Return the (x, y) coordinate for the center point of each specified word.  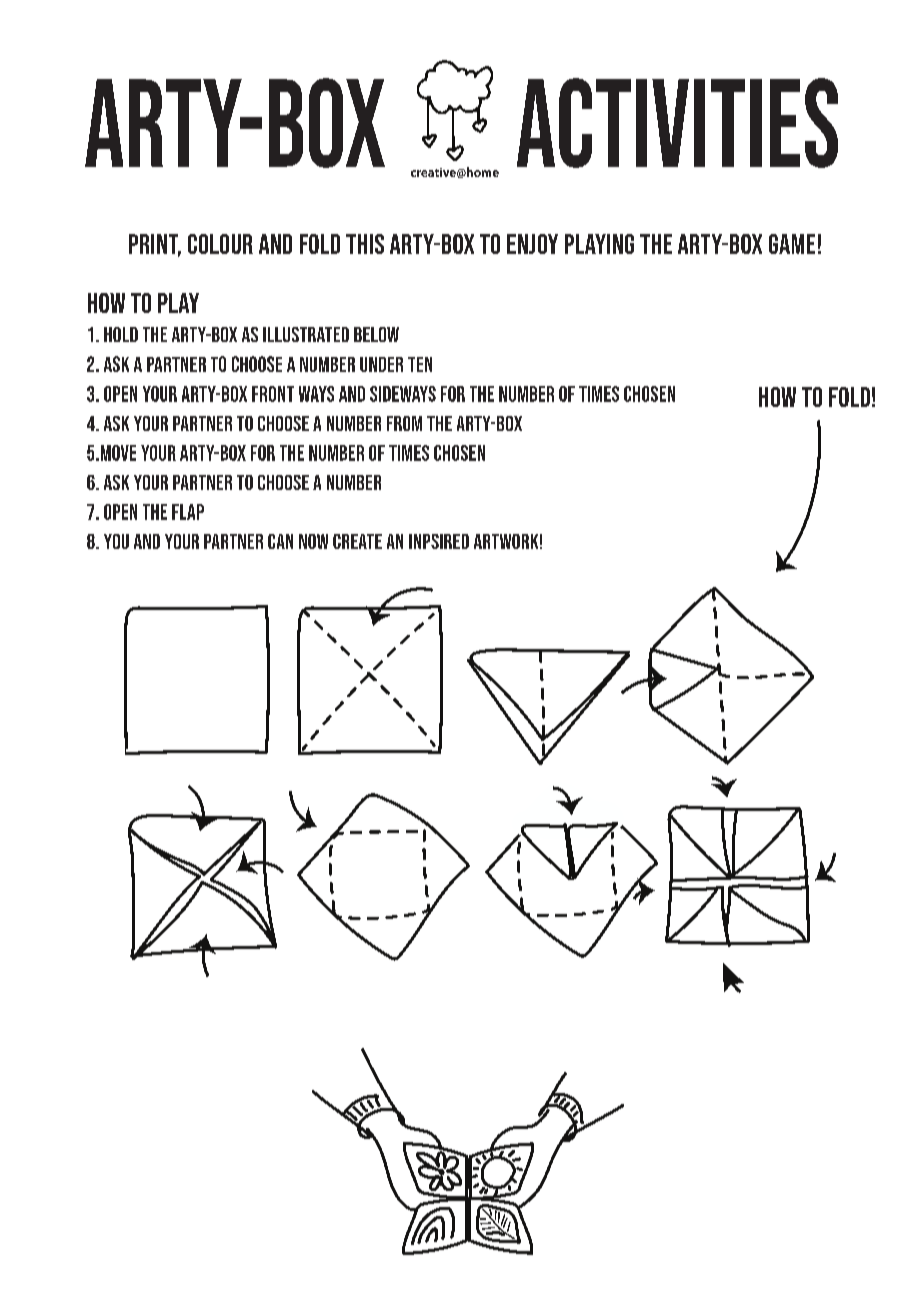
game (792, 244)
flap (188, 512)
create (357, 541)
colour (220, 244)
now (313, 541)
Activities (677, 123)
